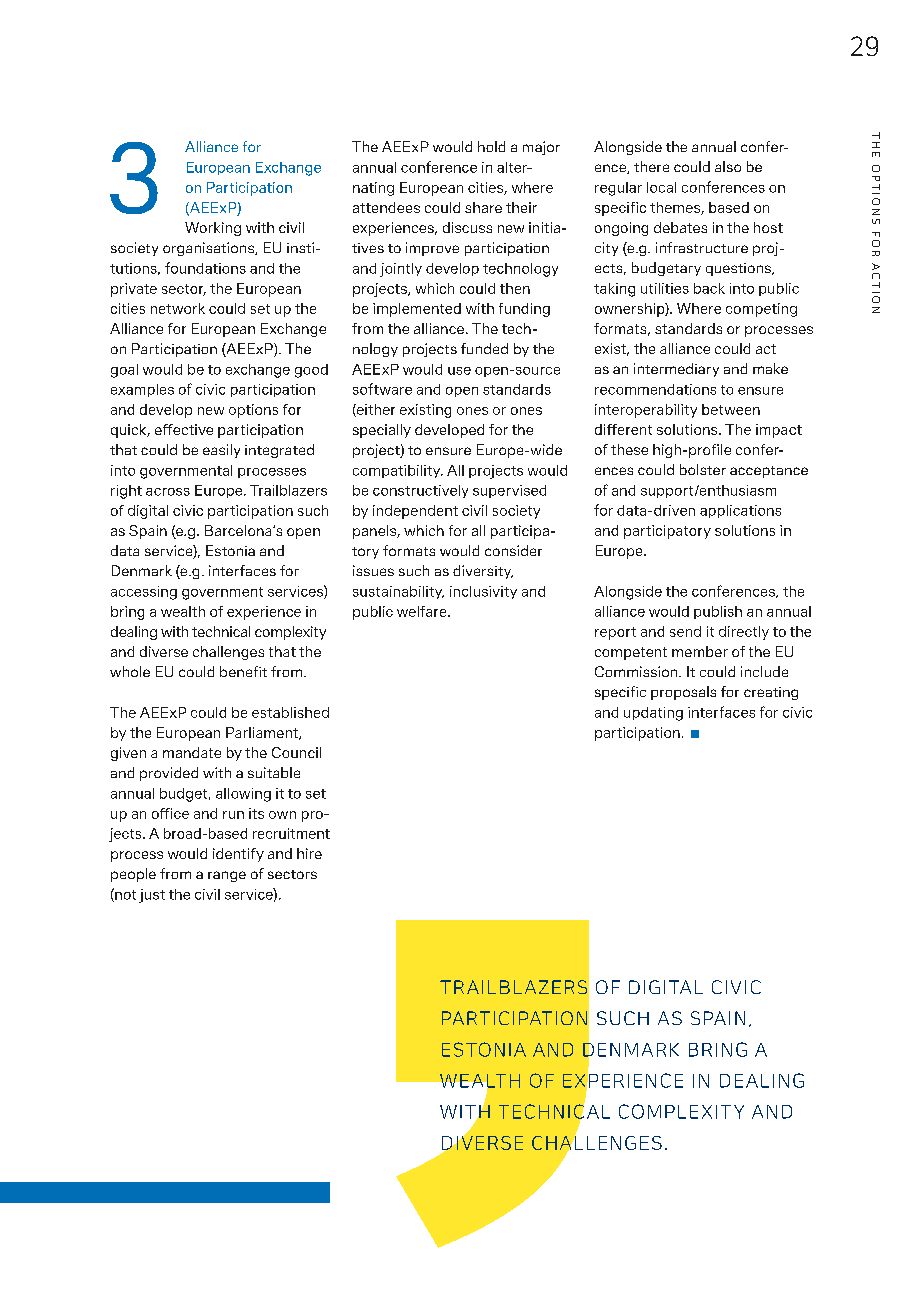 This image has width=924, height=1308. Describe the element at coordinates (728, 166) in the image. I see `also` at that location.
